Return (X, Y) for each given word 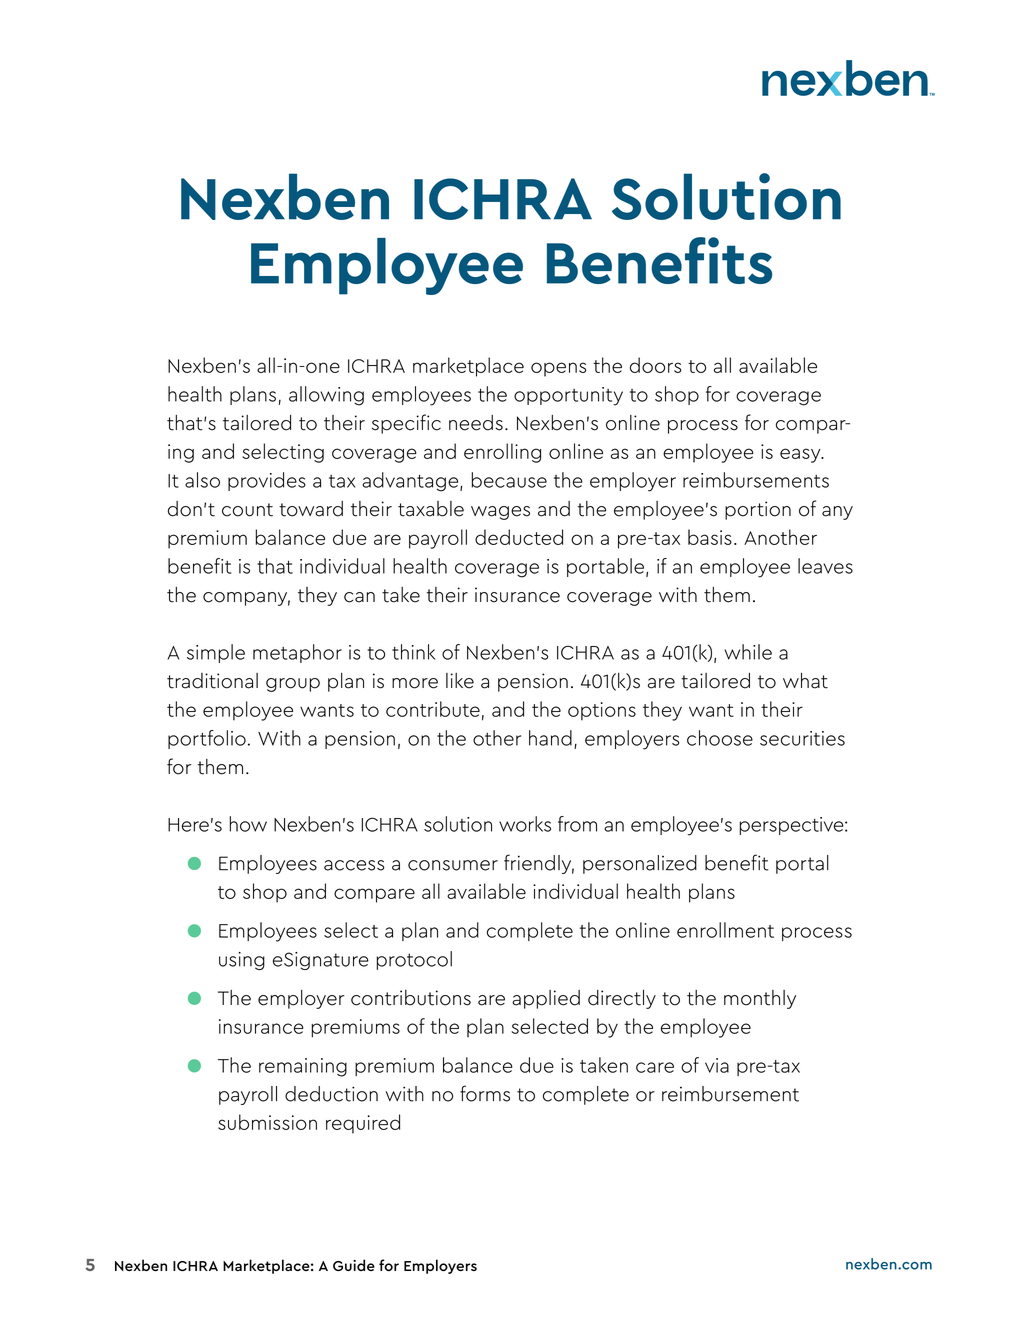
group (293, 685)
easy (801, 455)
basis (710, 537)
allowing (326, 396)
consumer (453, 865)
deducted (519, 537)
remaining (303, 1067)
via (717, 1065)
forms (485, 1093)
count (247, 510)
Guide (354, 1265)
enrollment (725, 930)
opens (558, 369)
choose (720, 738)
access (354, 865)
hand (550, 738)
